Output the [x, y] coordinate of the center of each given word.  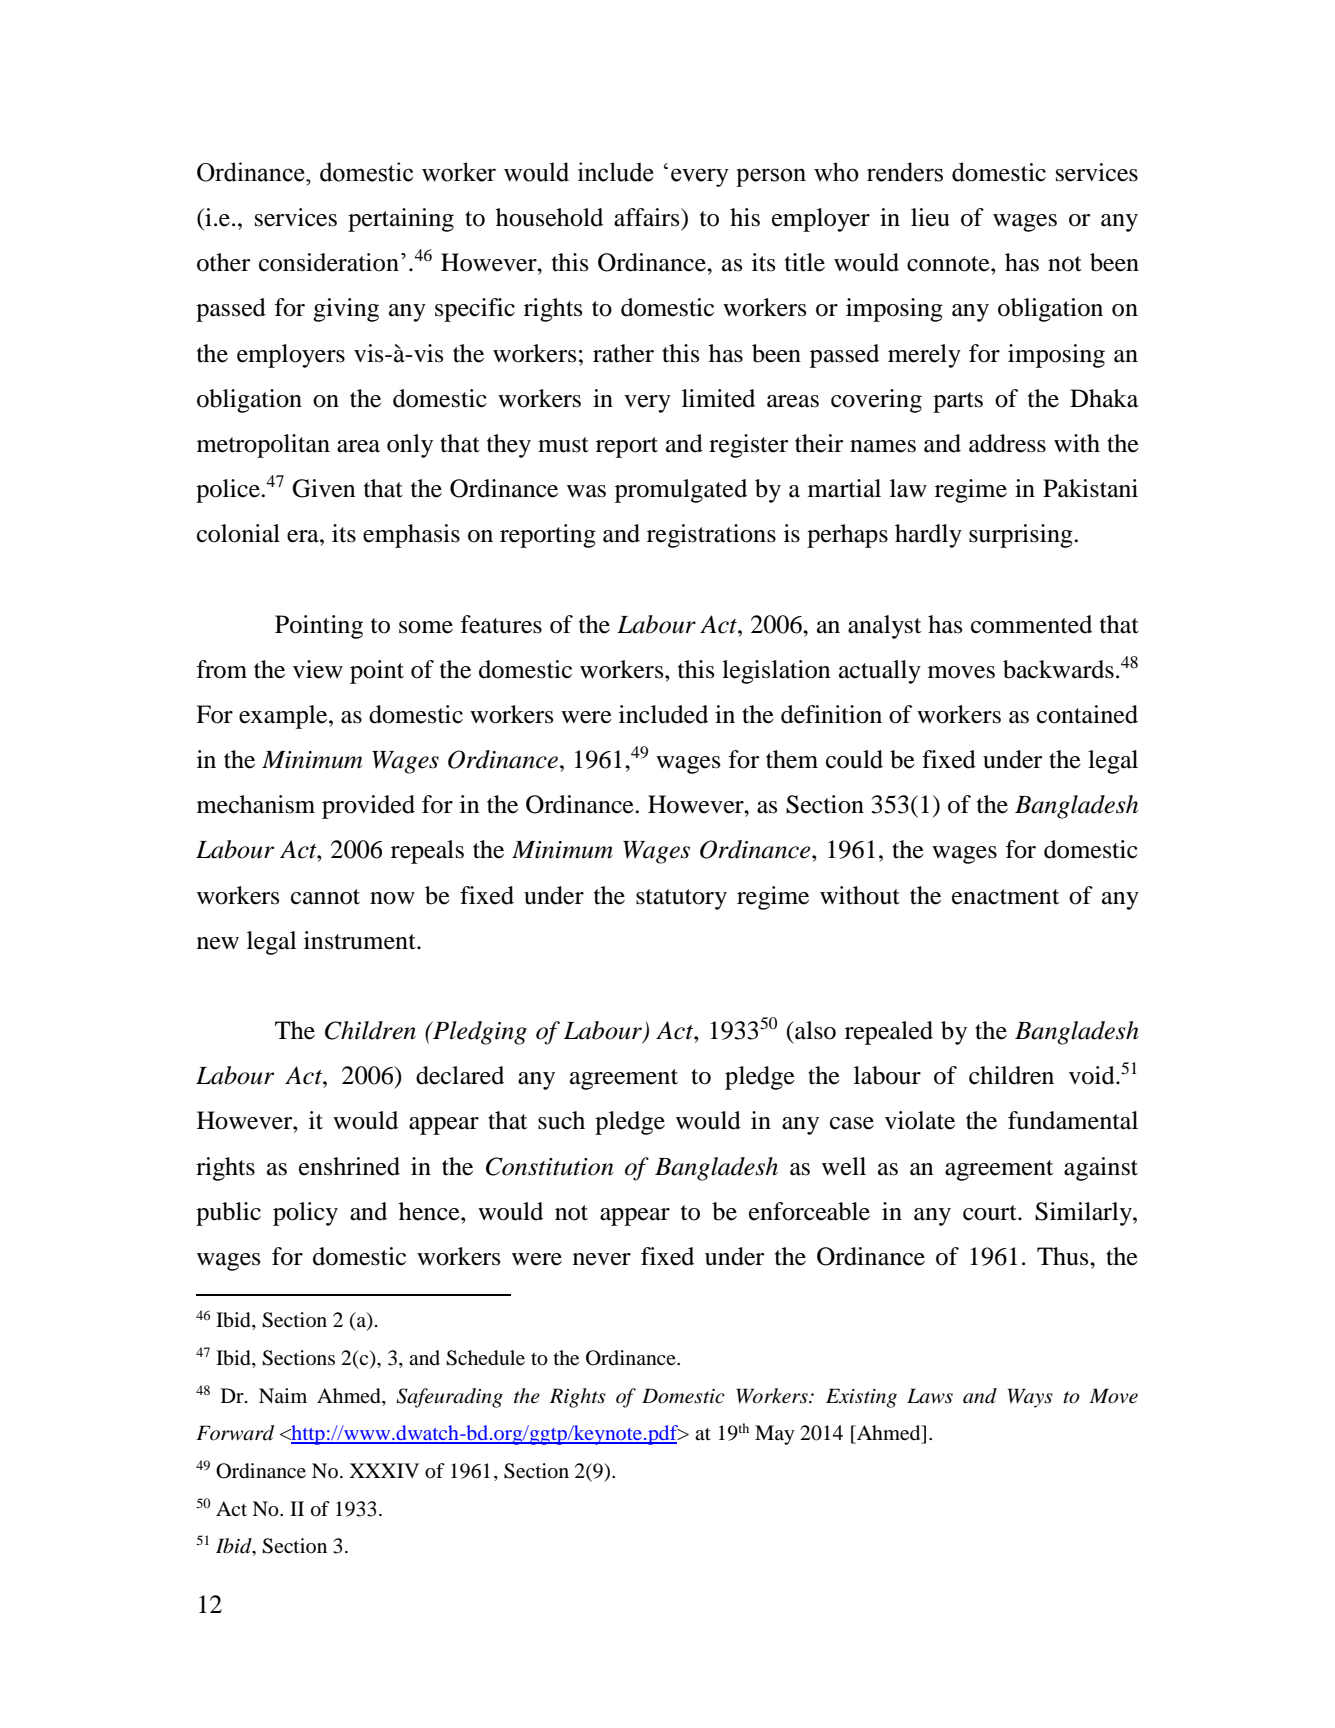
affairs [648, 217]
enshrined [349, 1166]
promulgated [681, 491]
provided [368, 807]
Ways [1030, 1398]
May [775, 1435]
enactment [1005, 897]
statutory [681, 899]
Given [323, 488]
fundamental [1073, 1120]
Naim [283, 1395]
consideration [329, 262]
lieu [930, 217]
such [561, 1120]
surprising [1022, 536]
